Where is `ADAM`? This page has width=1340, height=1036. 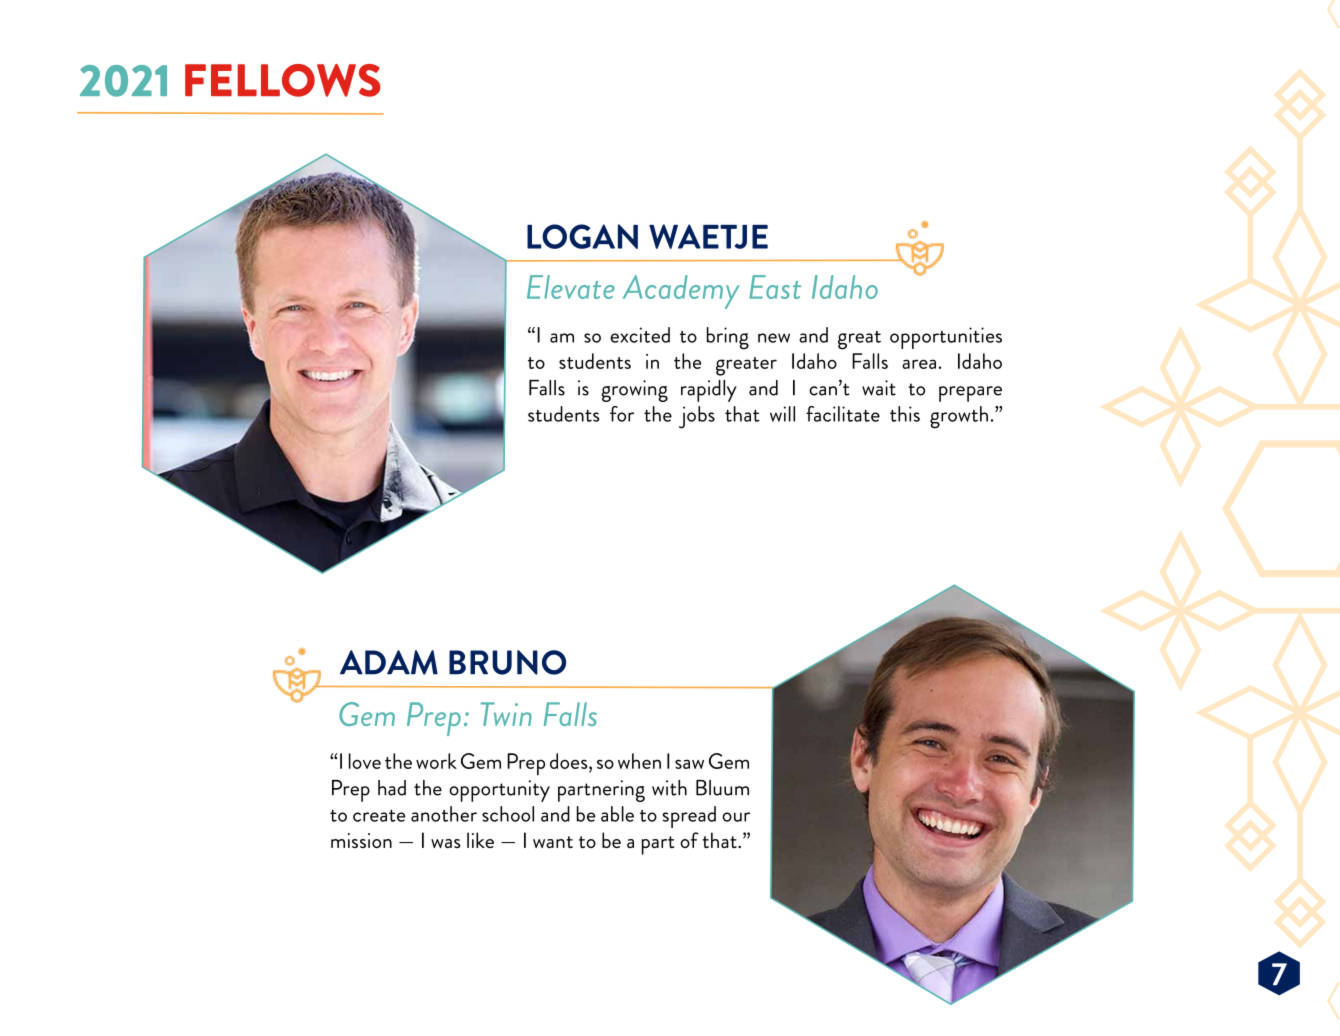
ADAM is located at coordinates (389, 662).
